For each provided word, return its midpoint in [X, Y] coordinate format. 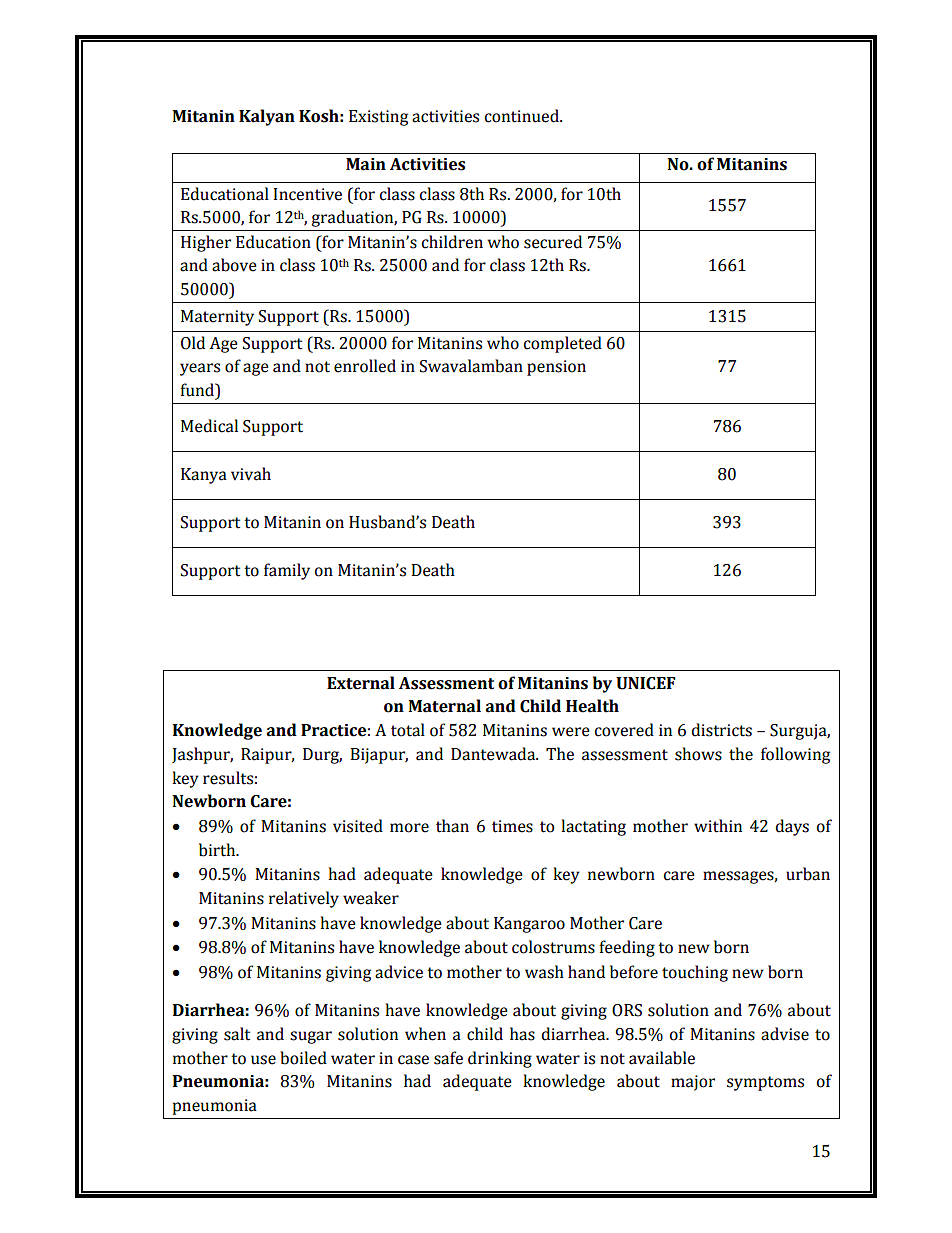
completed [563, 344]
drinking [500, 1059]
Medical [209, 426]
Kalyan [267, 117]
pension [556, 368]
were [571, 732]
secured [553, 242]
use [263, 1060]
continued [523, 116]
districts [722, 730]
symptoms [765, 1083]
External [361, 683]
